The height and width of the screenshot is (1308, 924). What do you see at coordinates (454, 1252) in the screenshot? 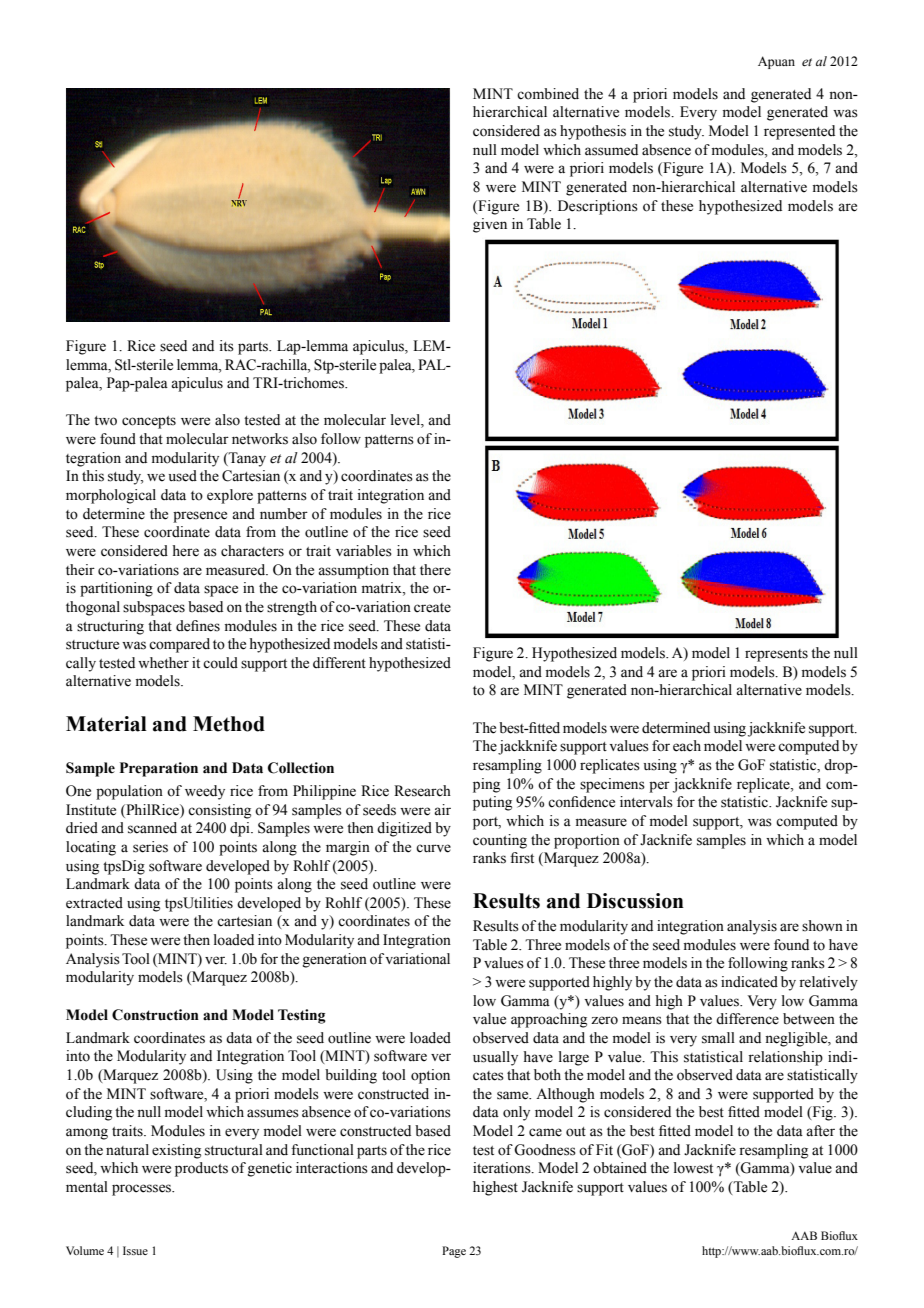
I see `Page` at bounding box center [454, 1252].
